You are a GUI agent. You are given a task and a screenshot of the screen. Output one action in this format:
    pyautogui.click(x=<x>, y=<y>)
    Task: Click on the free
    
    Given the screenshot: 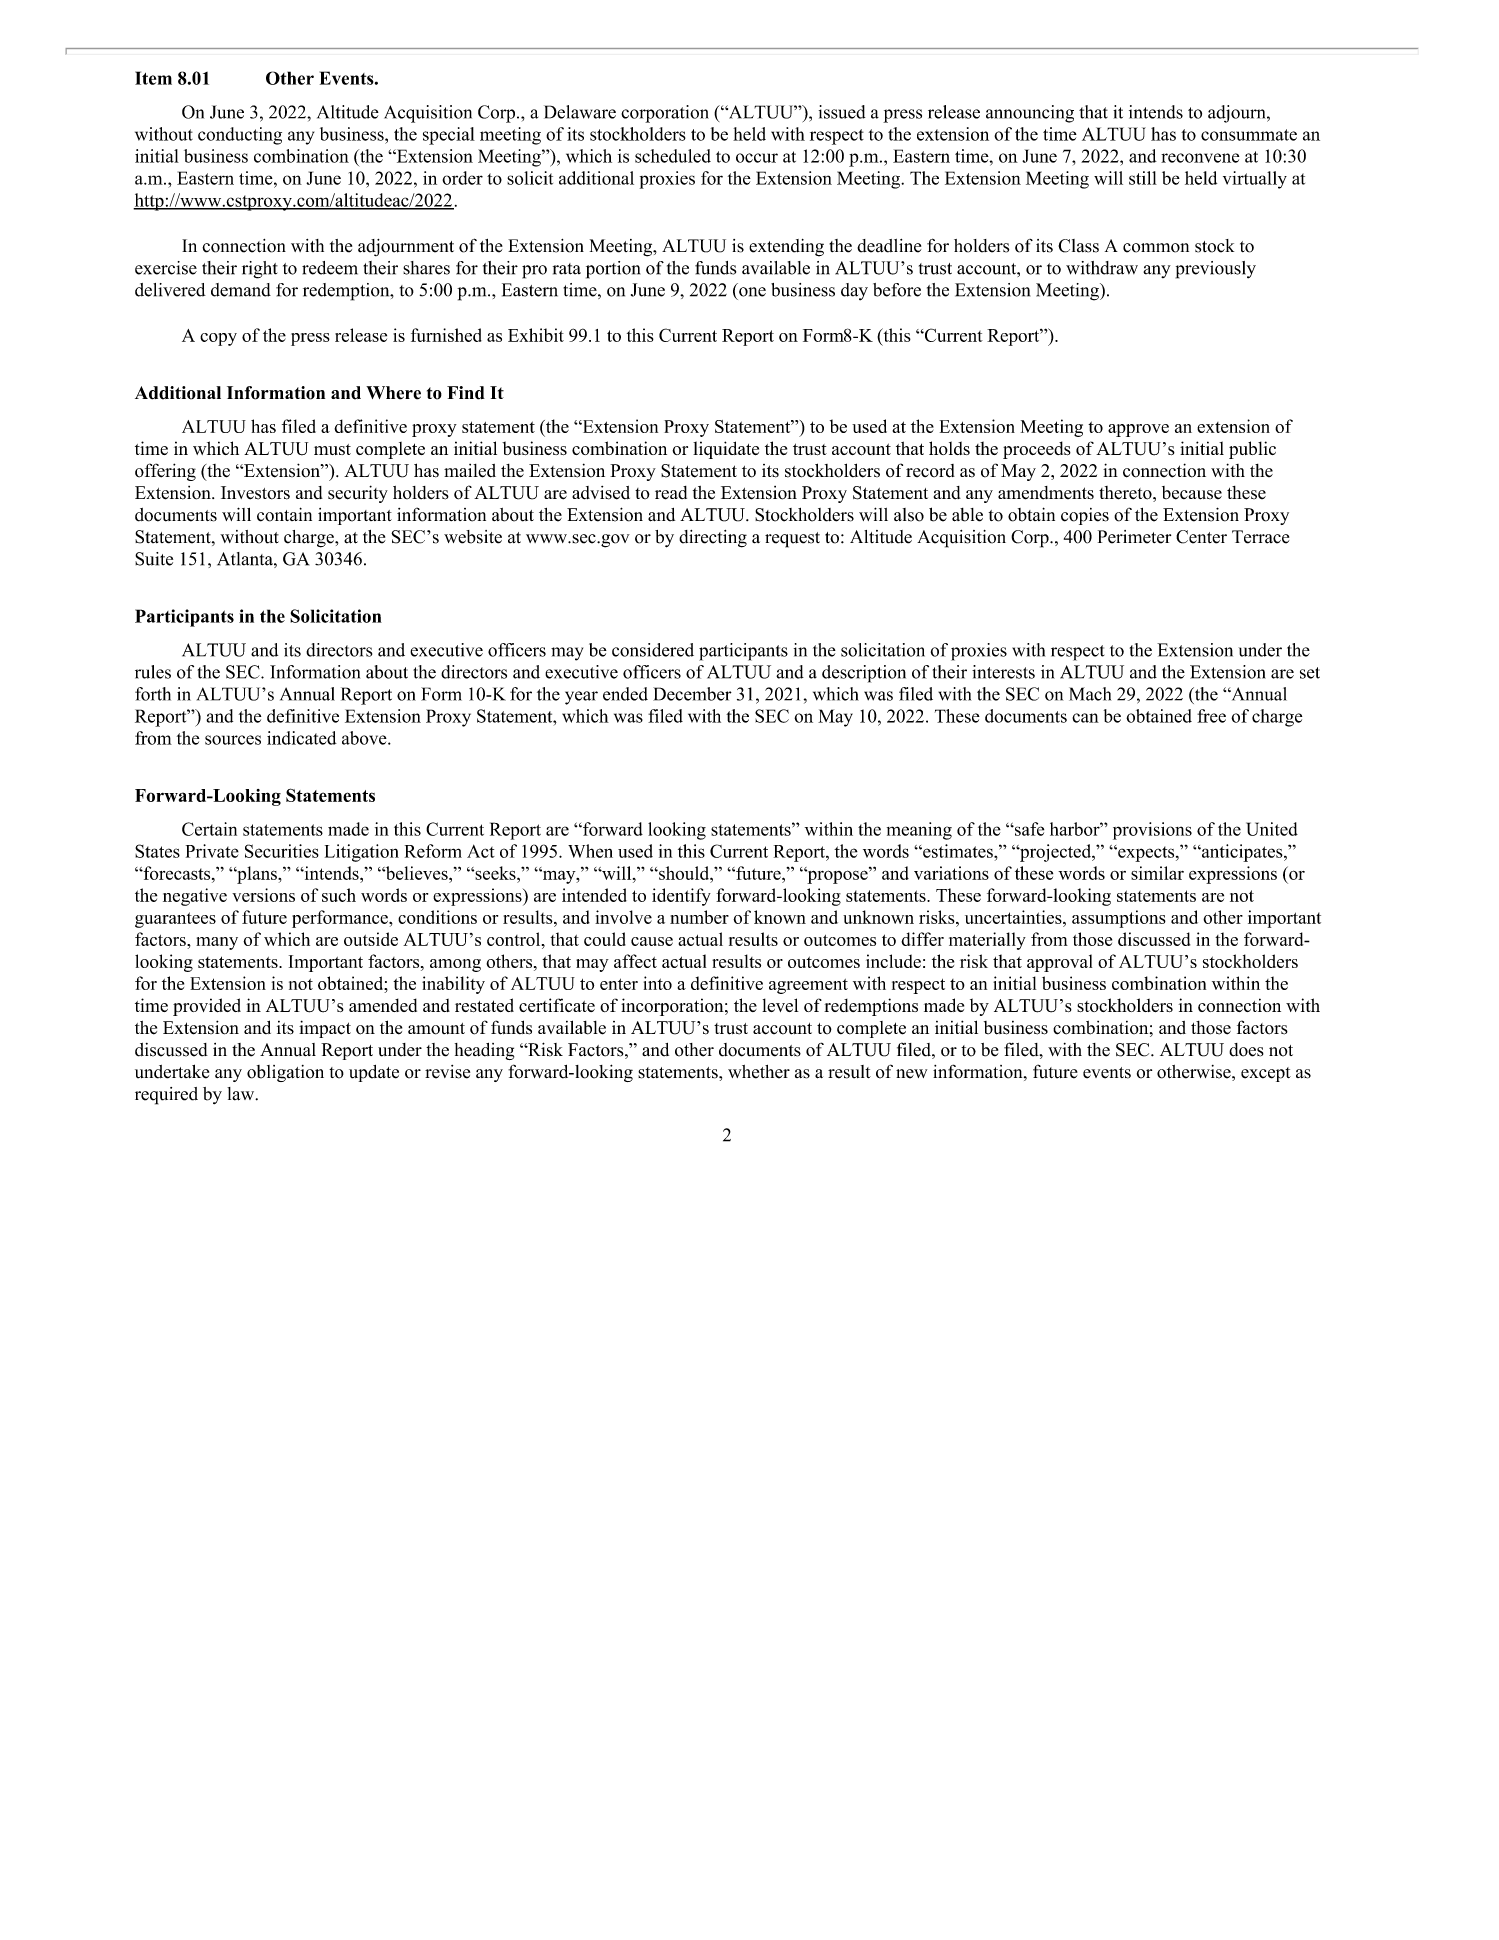 What is the action you would take?
    pyautogui.click(x=1211, y=716)
